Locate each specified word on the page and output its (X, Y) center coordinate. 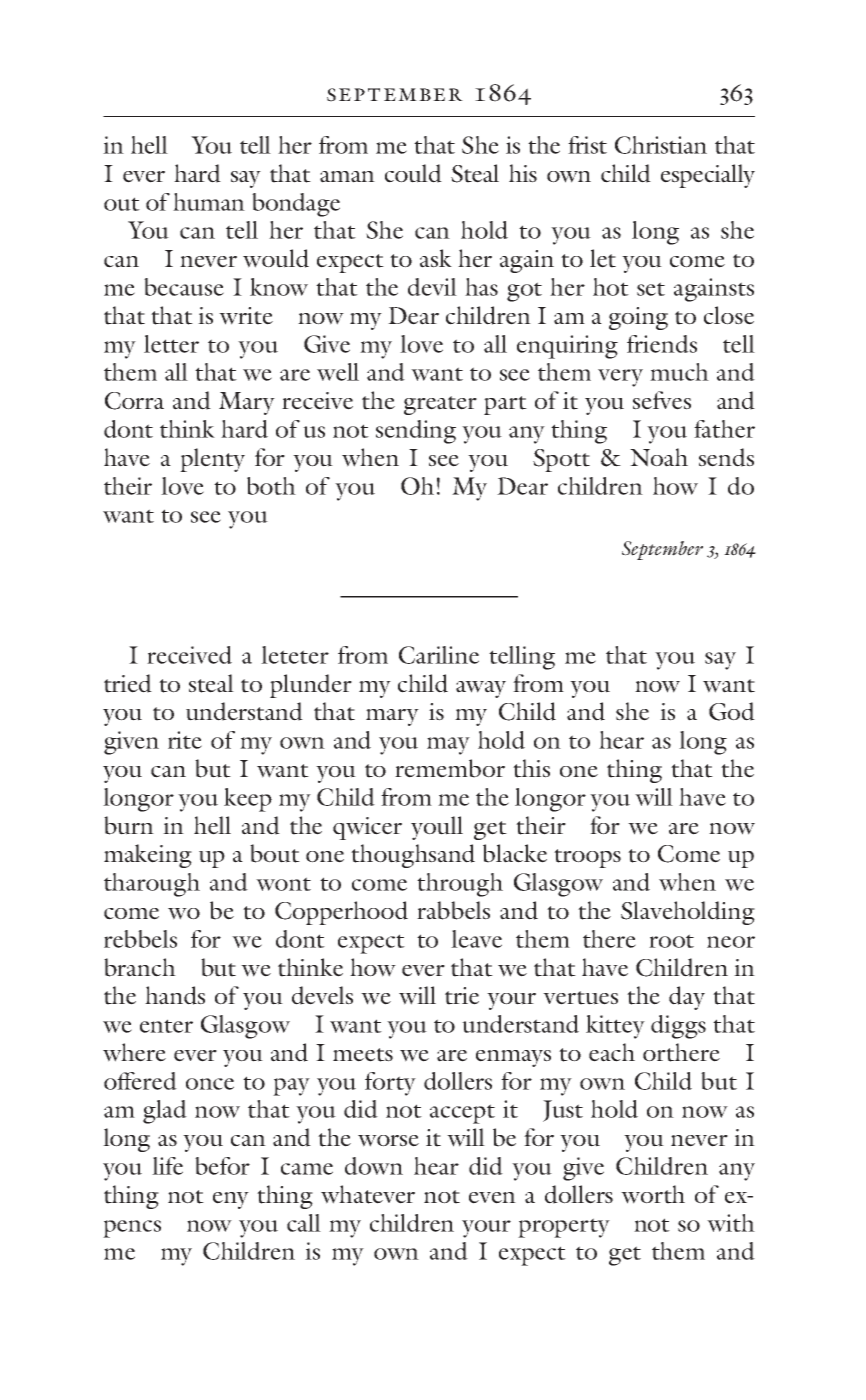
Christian (661, 145)
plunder (311, 686)
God (732, 711)
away (481, 689)
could (413, 173)
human (209, 202)
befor (222, 1166)
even (492, 1198)
